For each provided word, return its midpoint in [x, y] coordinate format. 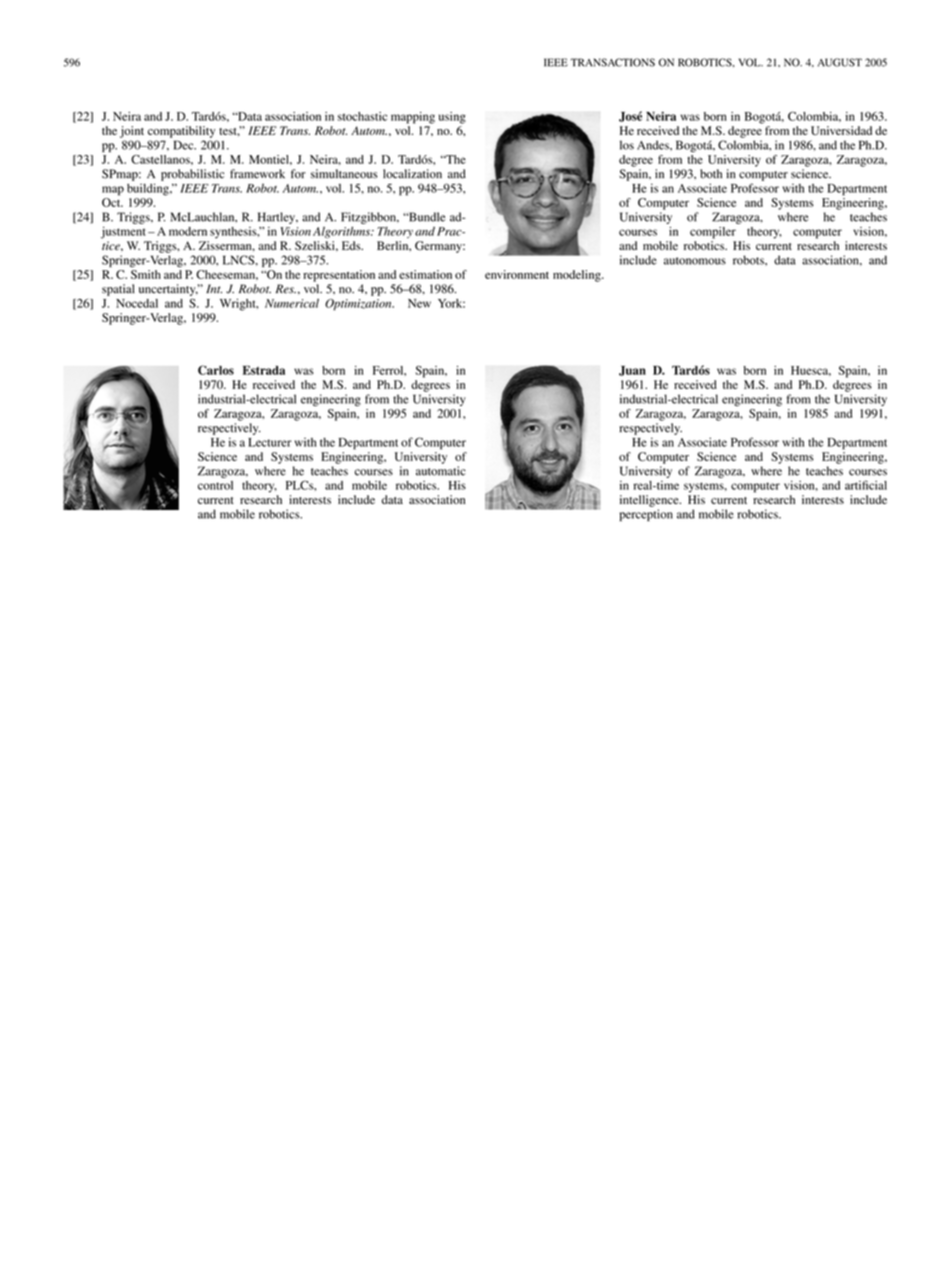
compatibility [181, 132]
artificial [866, 485]
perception [646, 515]
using [452, 118]
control [215, 485]
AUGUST [840, 62]
